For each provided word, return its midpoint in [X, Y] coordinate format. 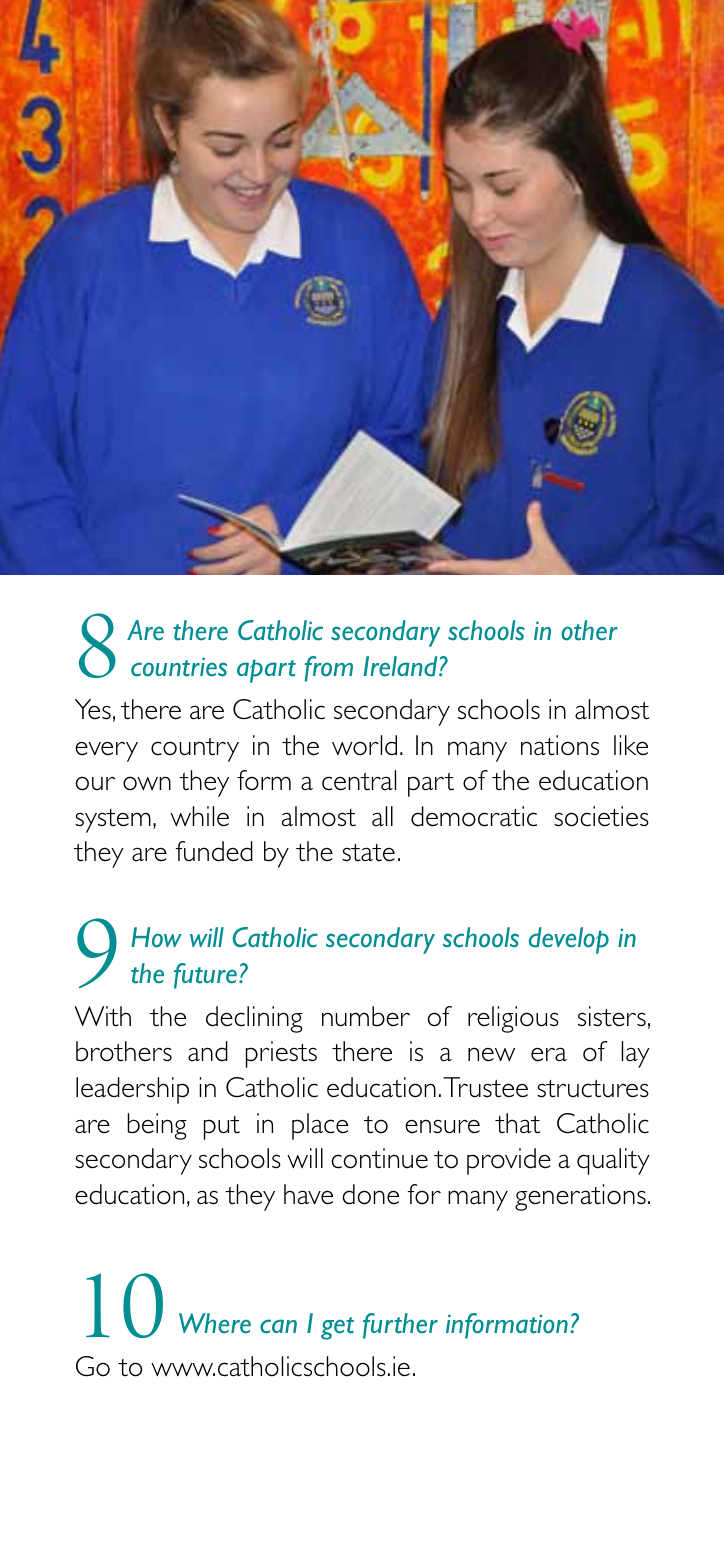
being [157, 1126]
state [368, 853]
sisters [612, 1016]
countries [179, 667]
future [207, 976]
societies [601, 816]
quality [613, 1161]
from [329, 669]
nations [560, 745]
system [113, 821]
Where [215, 1323]
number [366, 1016]
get [337, 1328]
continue [379, 1158]
